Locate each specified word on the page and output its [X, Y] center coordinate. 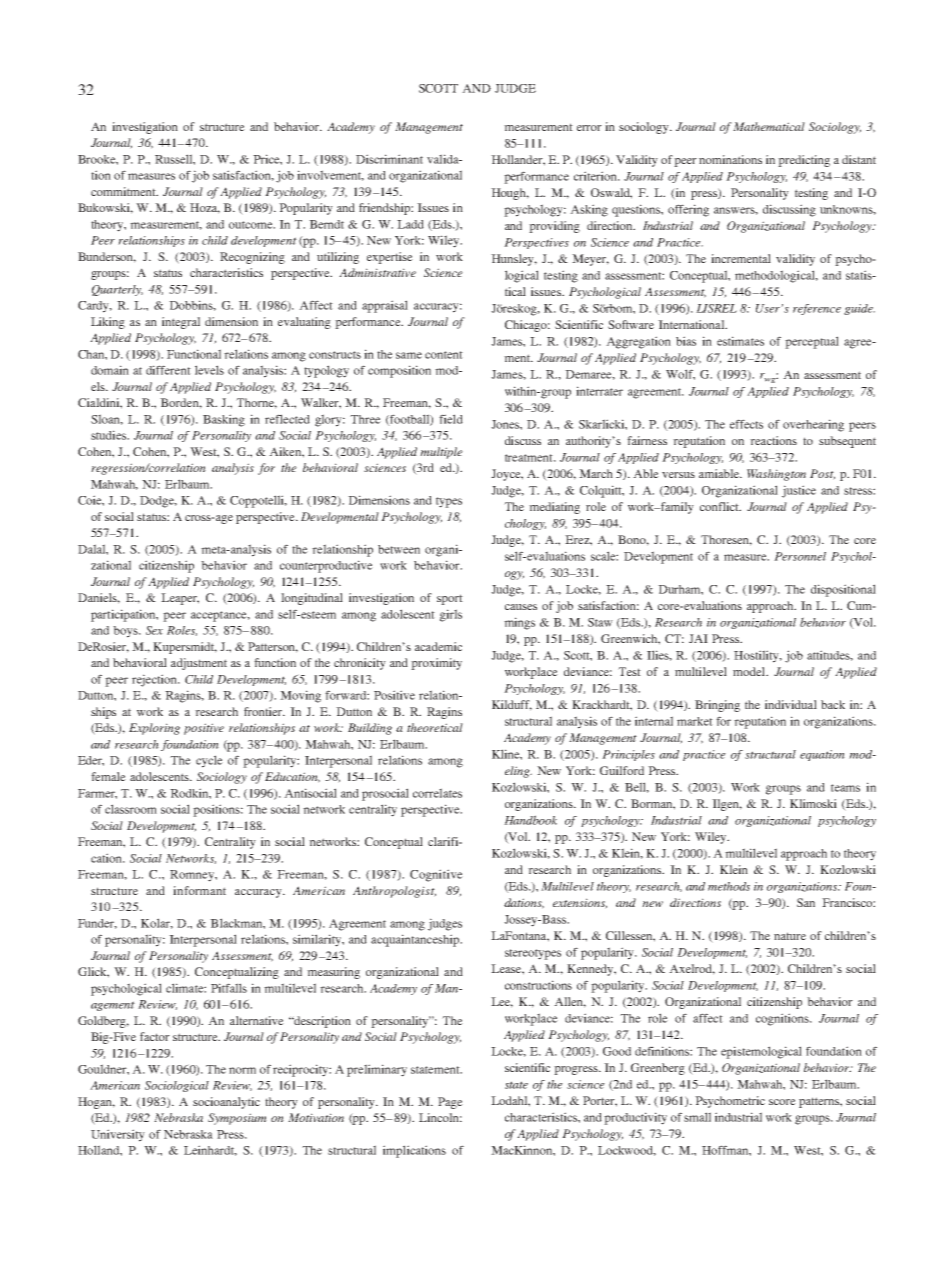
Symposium [237, 1119]
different [168, 370]
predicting [804, 161]
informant [199, 890]
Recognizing [252, 258]
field [451, 419]
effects [746, 424]
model [750, 671]
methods [729, 886]
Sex [154, 630]
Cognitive [436, 875]
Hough [510, 194]
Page [450, 1103]
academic [438, 646]
